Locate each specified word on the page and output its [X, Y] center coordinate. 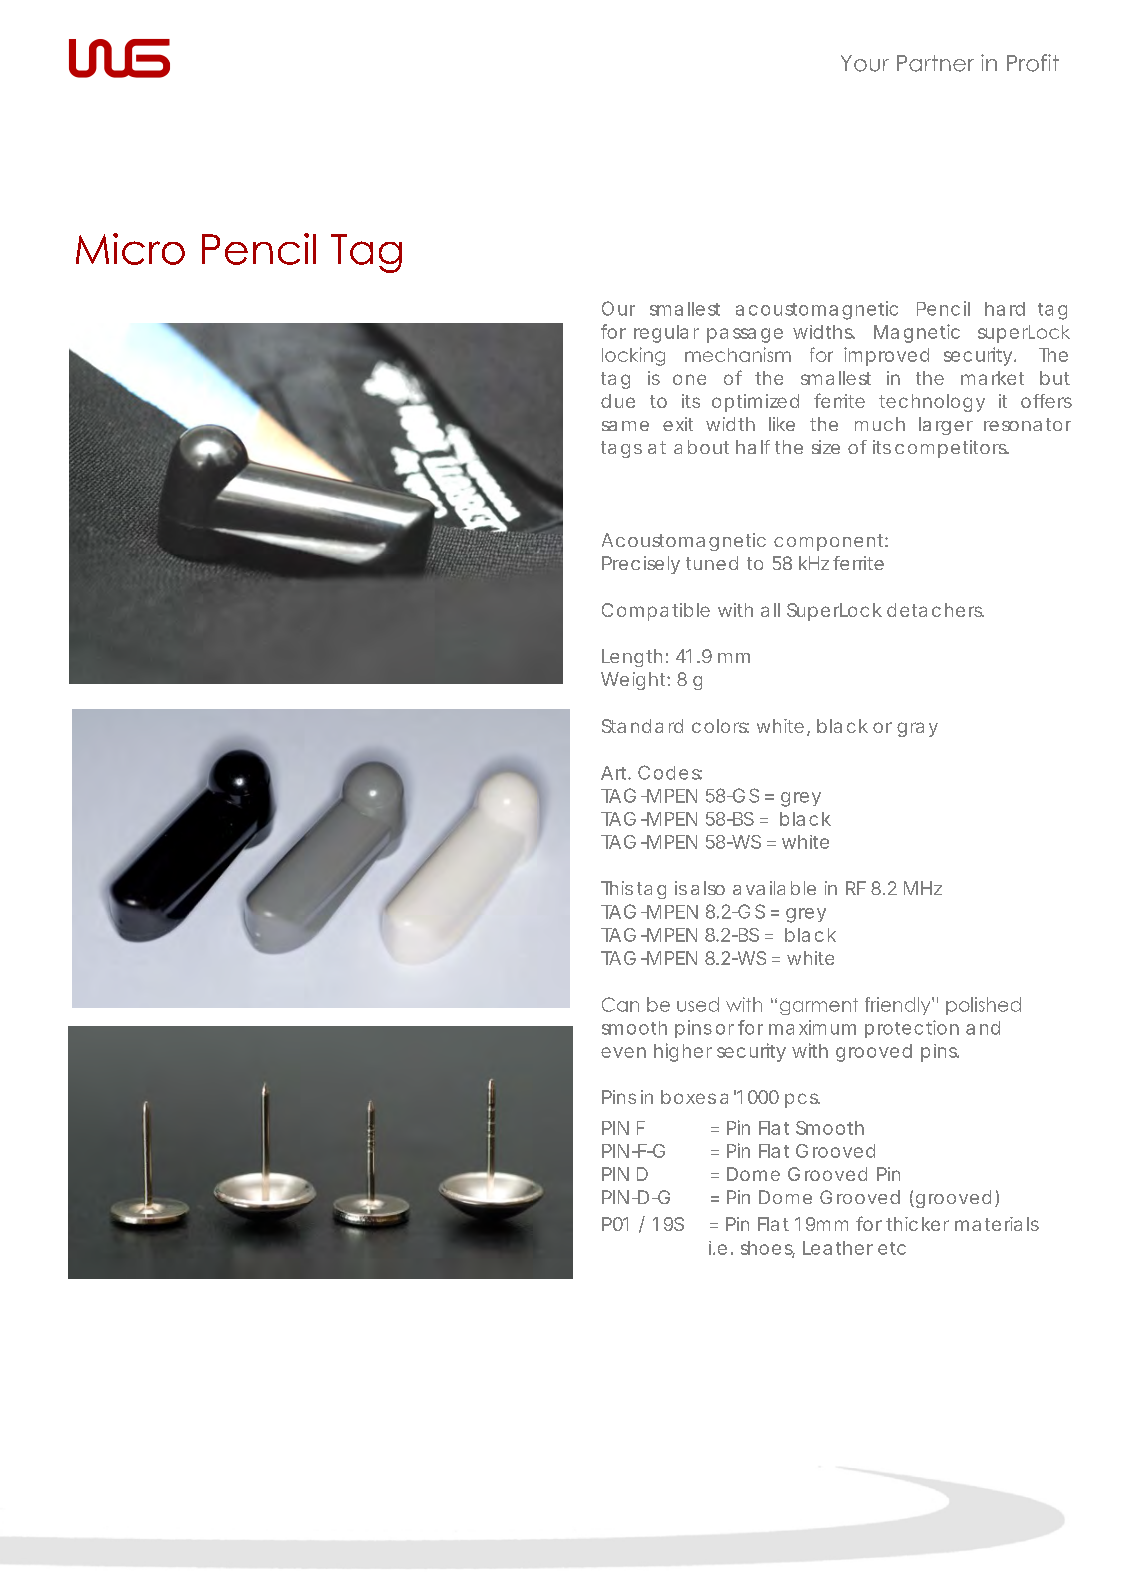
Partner [935, 63]
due [618, 401]
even [623, 1052]
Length [632, 658]
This [617, 888]
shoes [768, 1249]
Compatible [656, 612]
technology [932, 403]
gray [917, 729]
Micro [130, 249]
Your [865, 63]
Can [620, 1004]
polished [983, 1006]
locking [633, 356]
